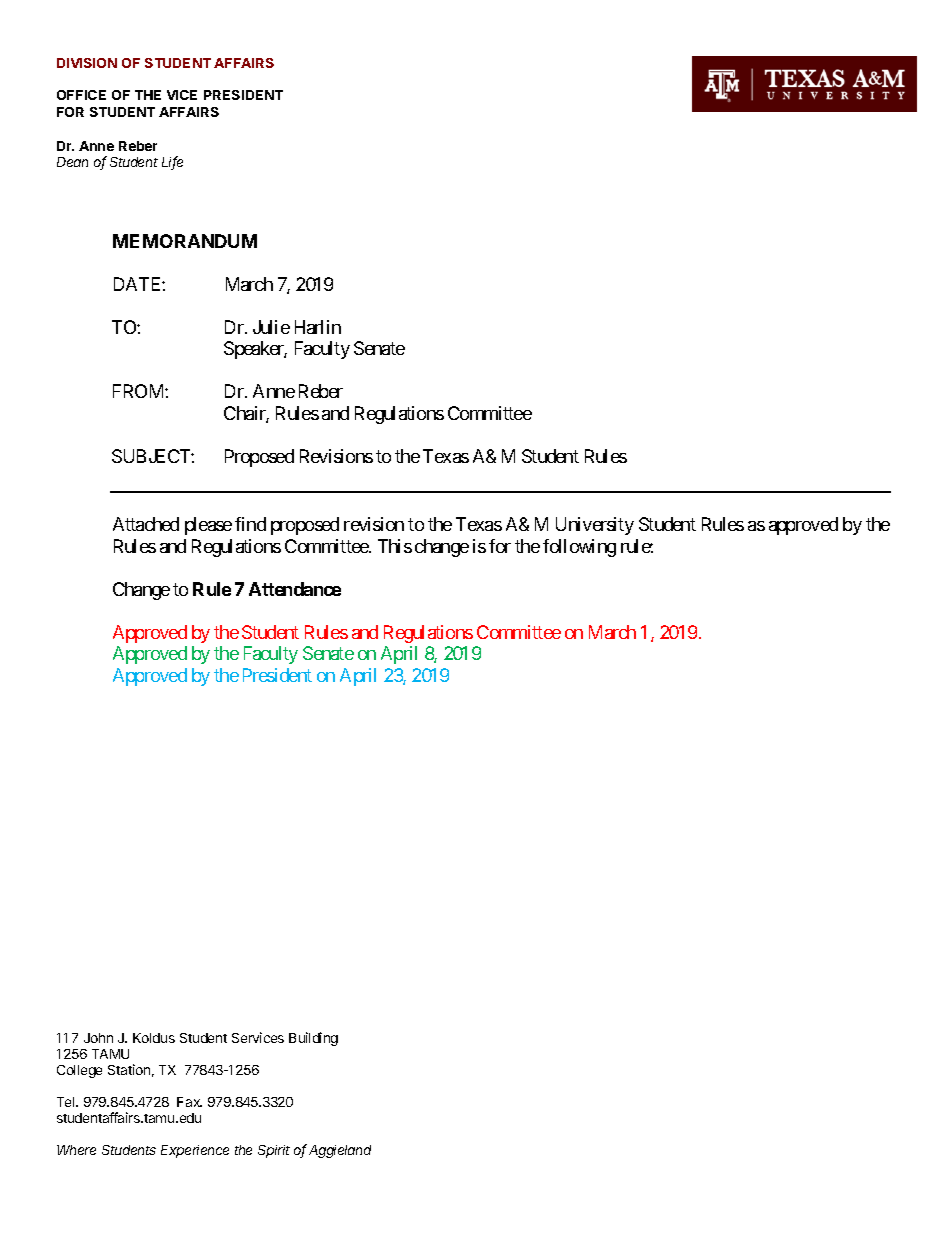 The image size is (952, 1233). I want to click on Building, so click(313, 1039).
